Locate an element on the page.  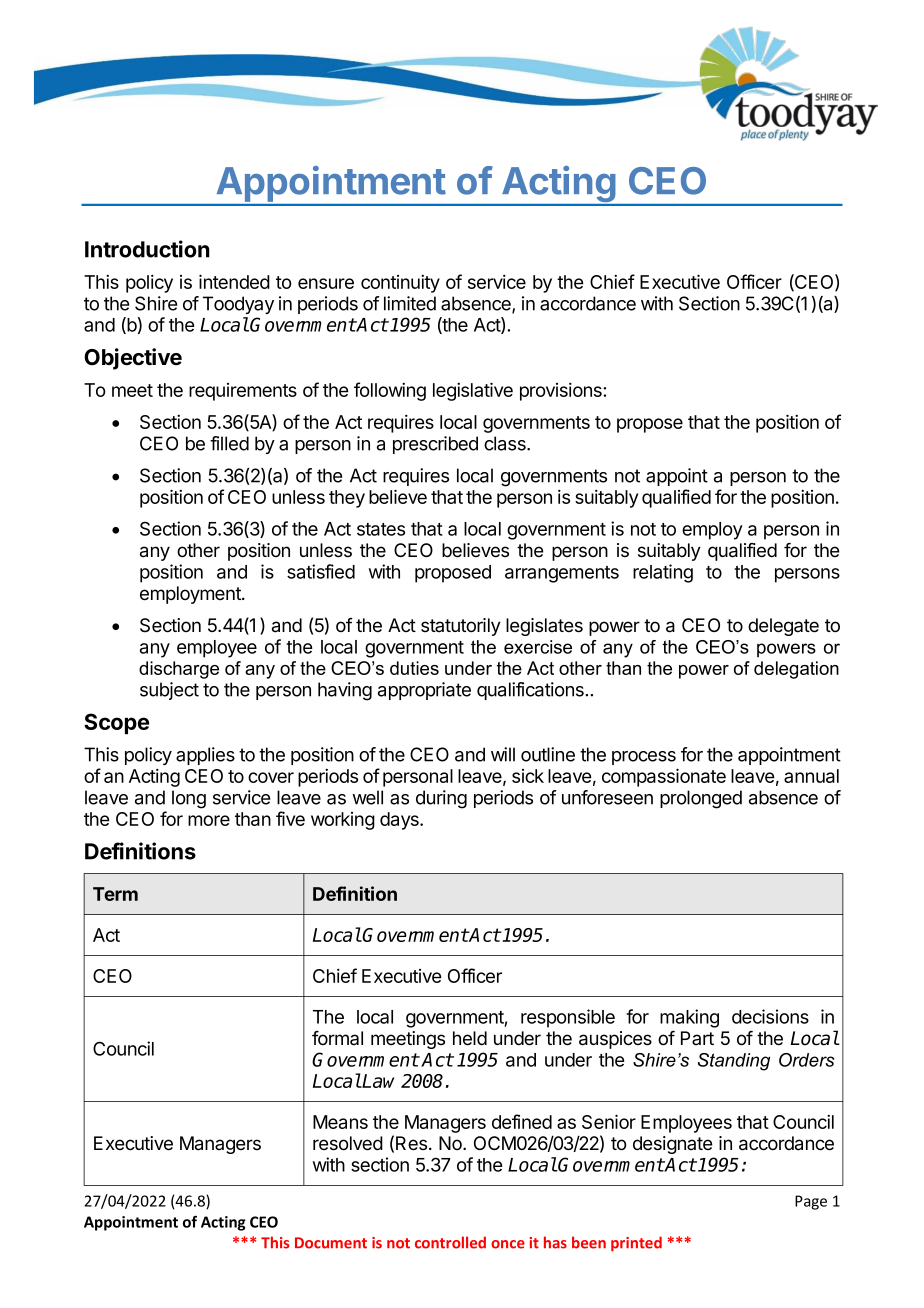
controlled is located at coordinates (450, 1242).
